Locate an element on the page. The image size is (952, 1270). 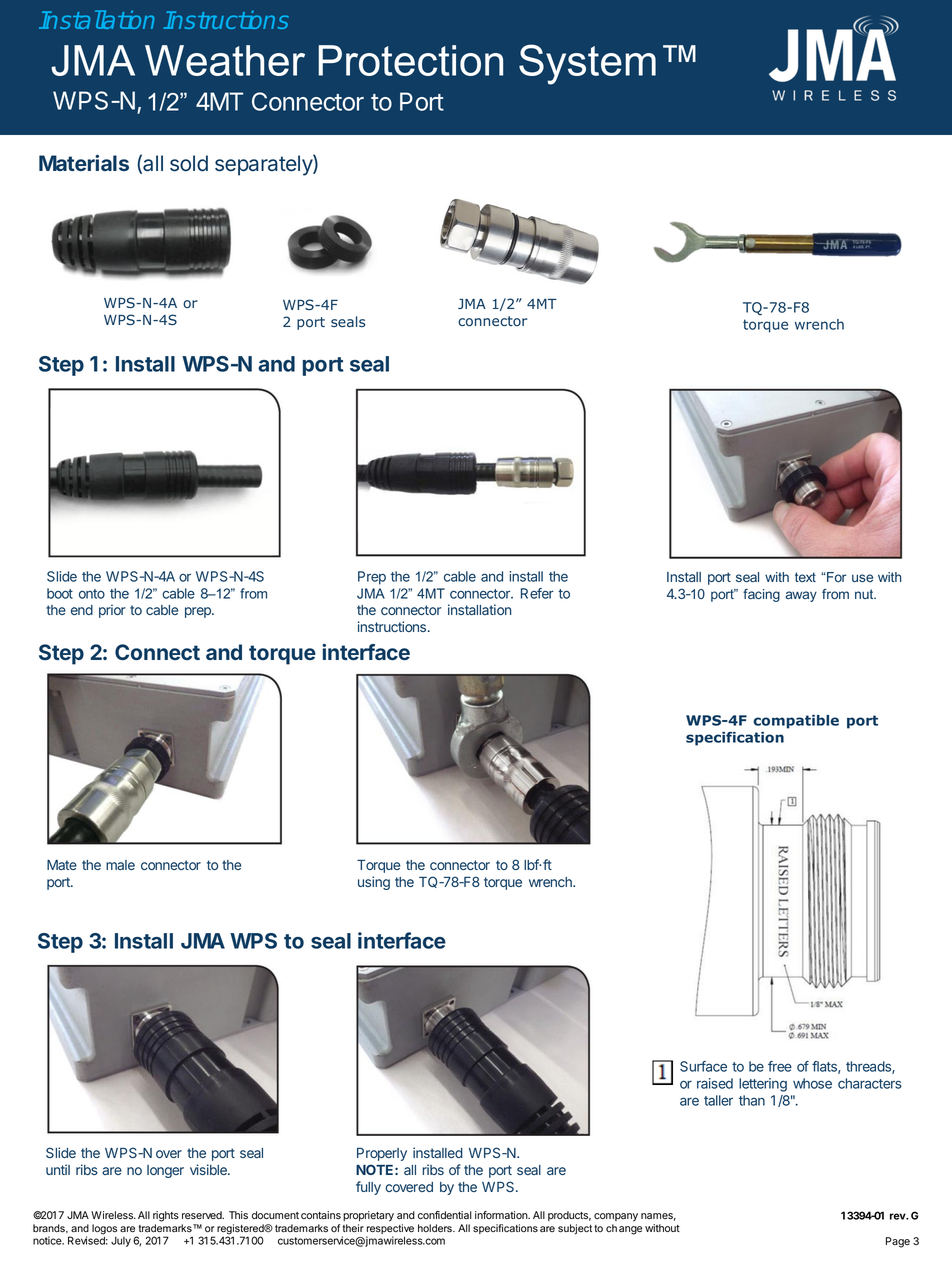
male is located at coordinates (120, 865).
